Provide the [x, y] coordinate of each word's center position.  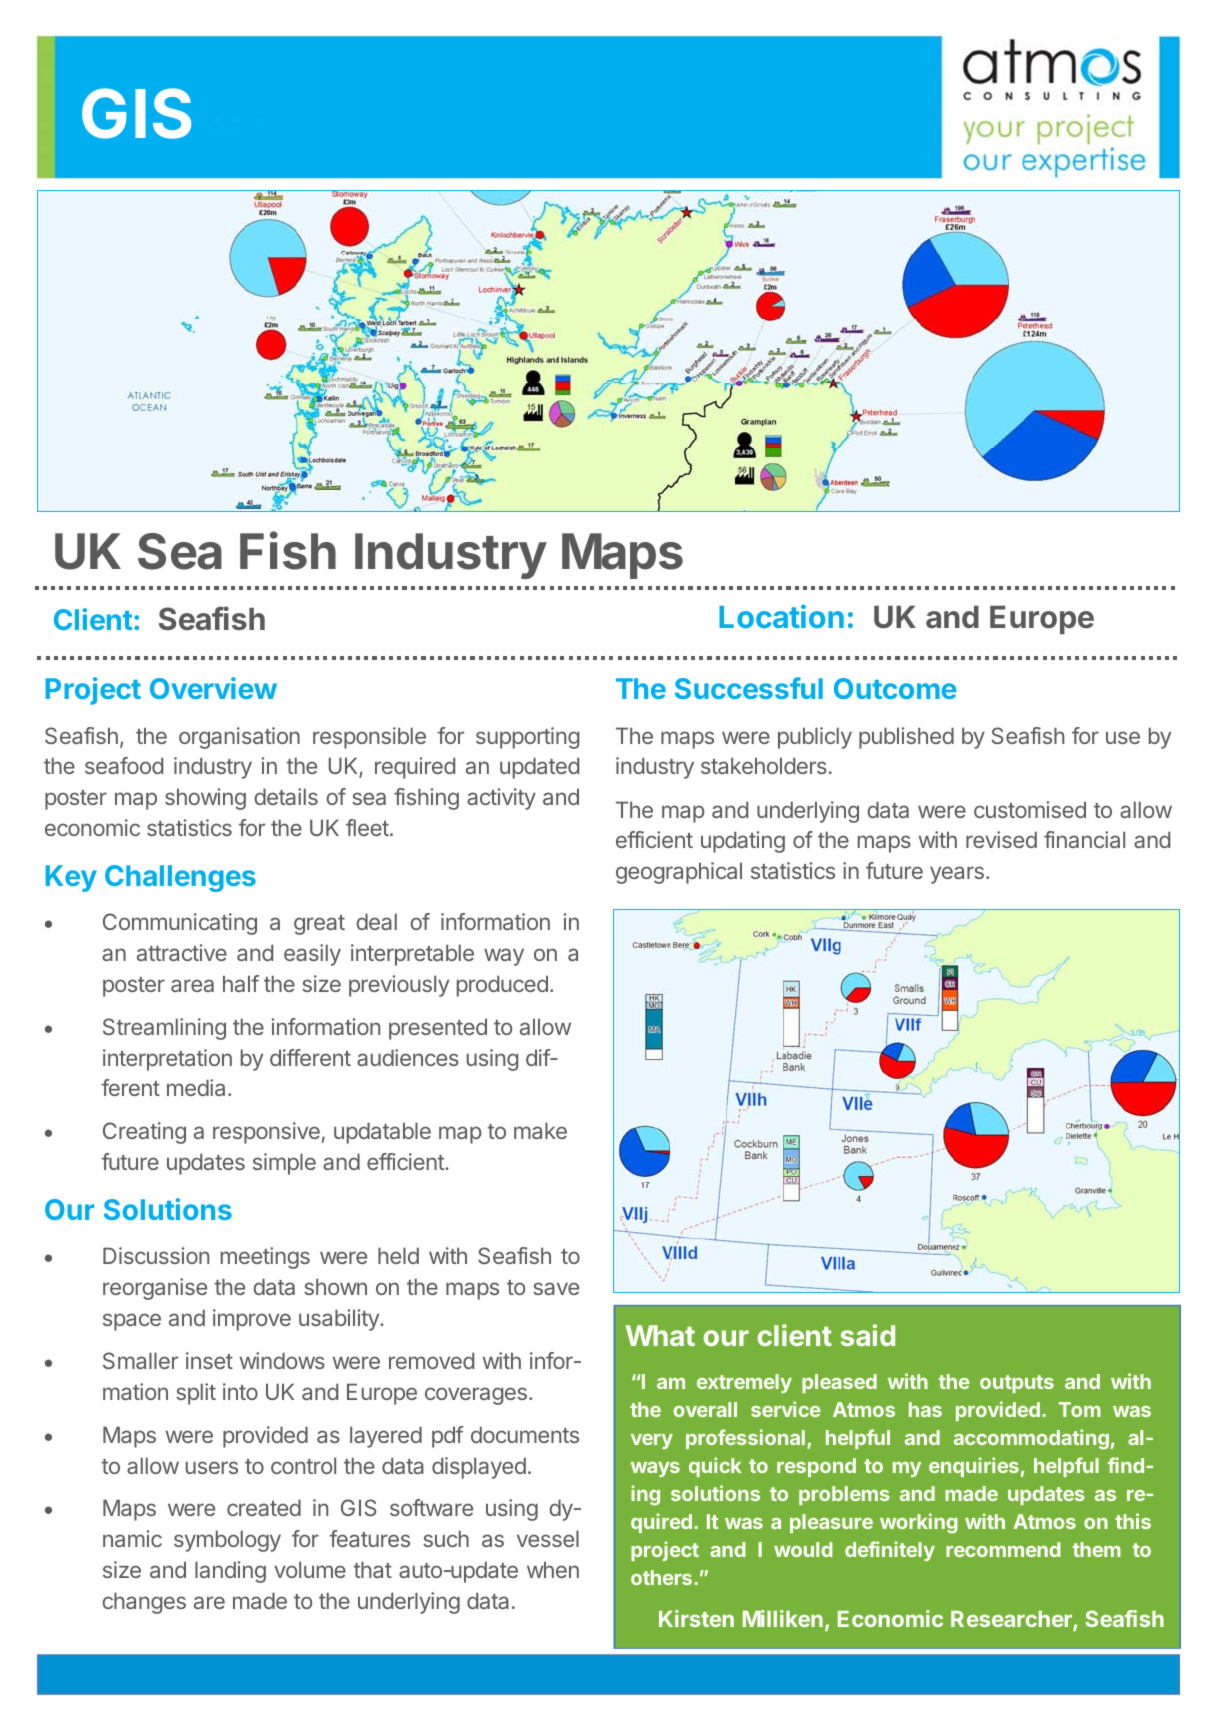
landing [230, 1572]
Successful [749, 688]
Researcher [1012, 1620]
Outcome [895, 688]
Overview [213, 688]
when [553, 1569]
